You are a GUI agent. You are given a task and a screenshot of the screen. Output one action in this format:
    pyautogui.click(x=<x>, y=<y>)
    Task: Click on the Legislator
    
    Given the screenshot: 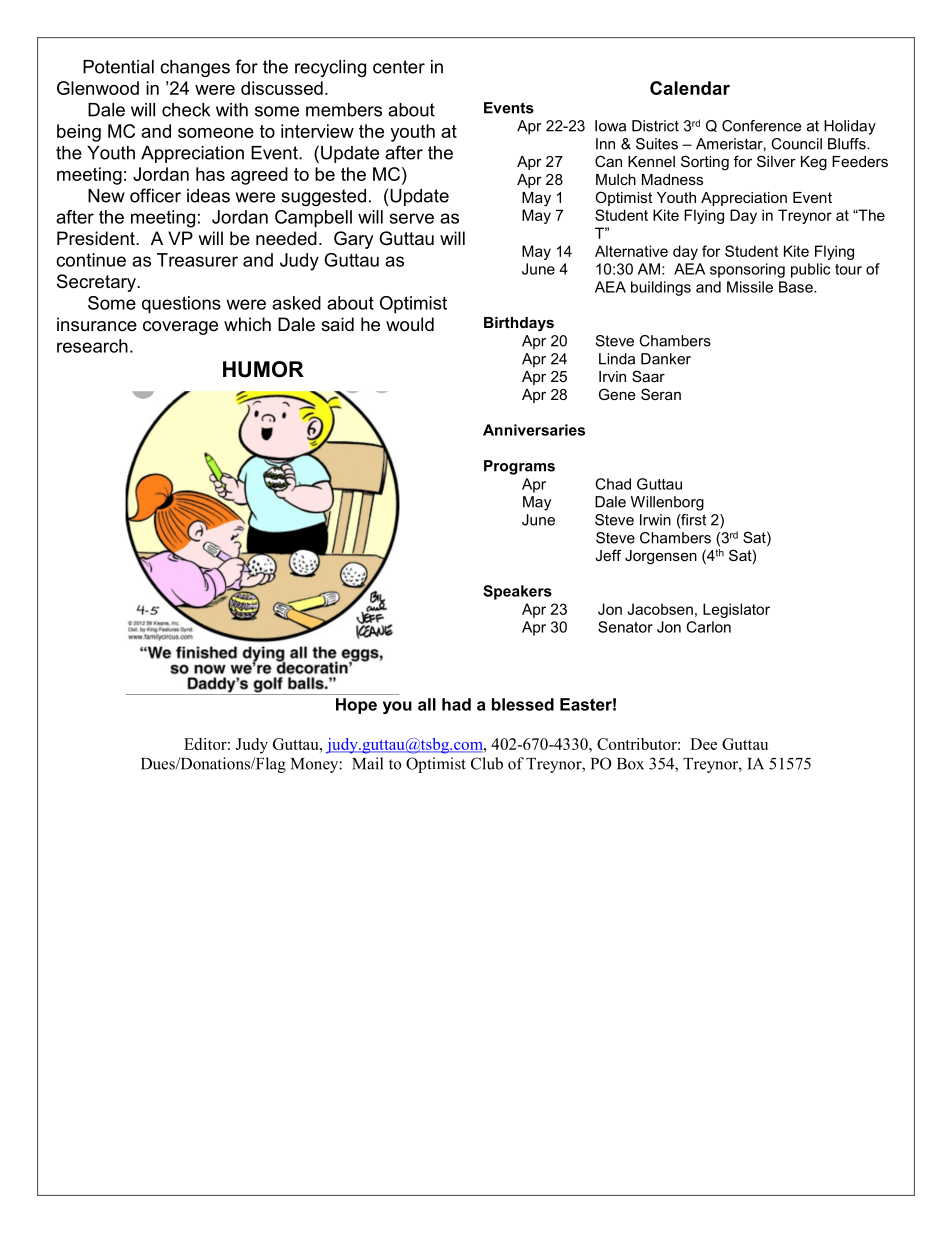 What is the action you would take?
    pyautogui.click(x=736, y=610)
